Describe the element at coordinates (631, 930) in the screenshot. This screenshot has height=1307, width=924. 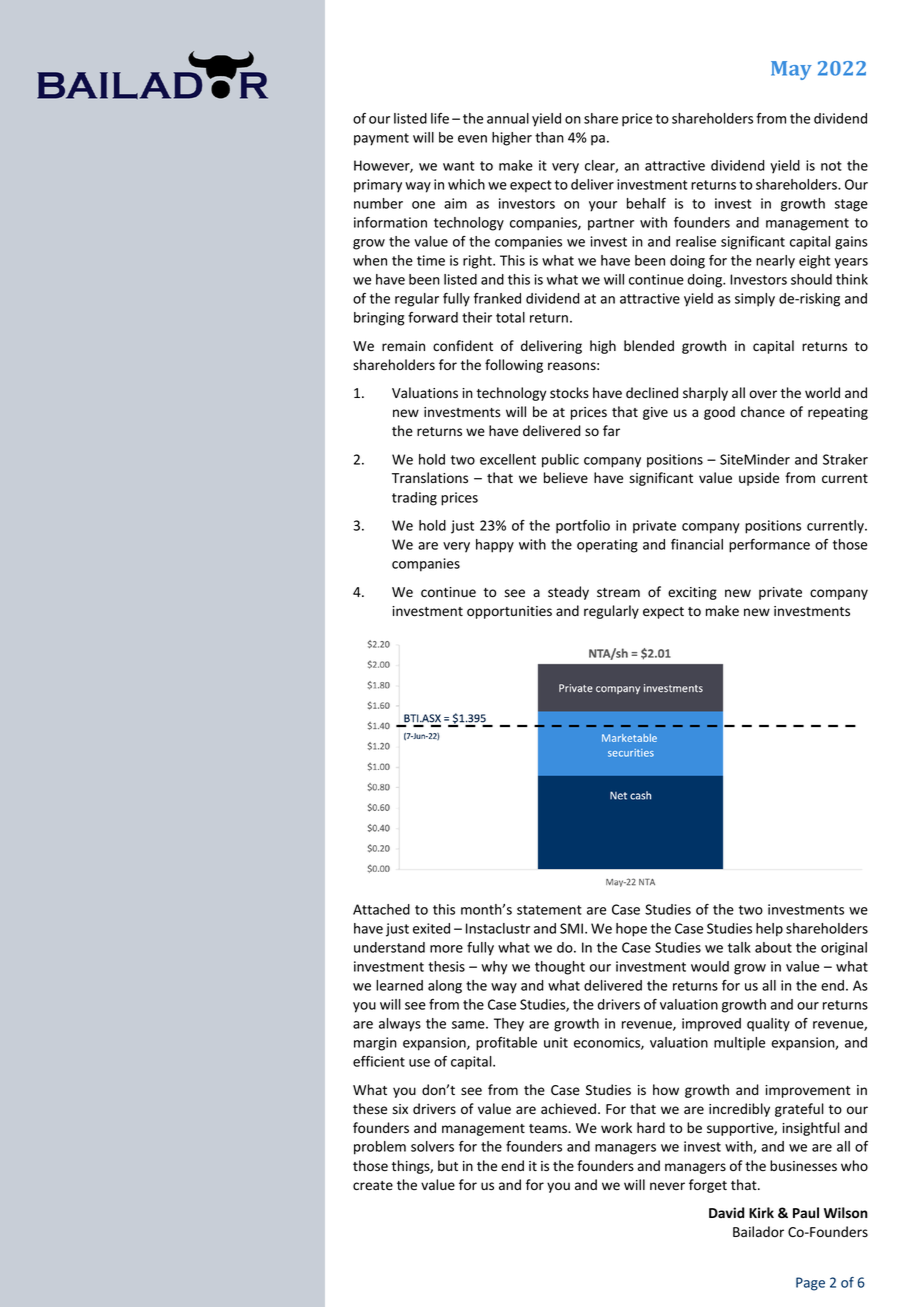
I see `hope` at that location.
